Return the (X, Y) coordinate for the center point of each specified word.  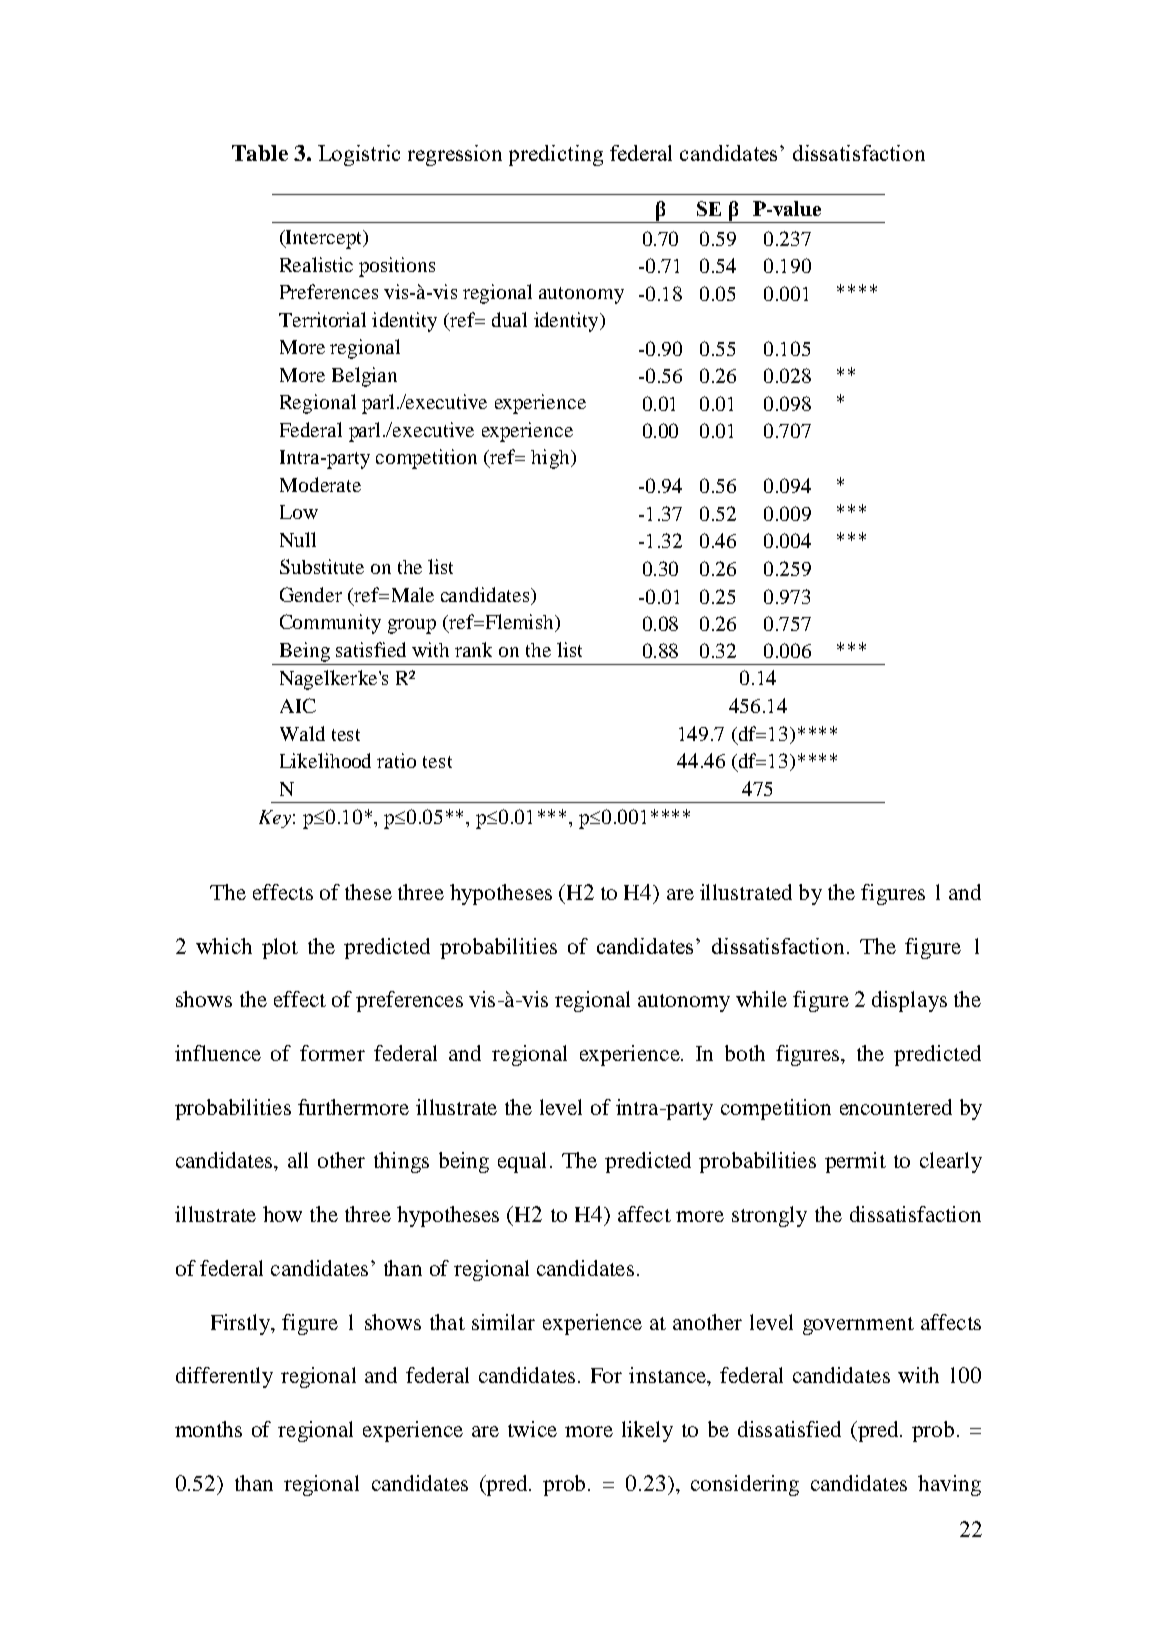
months (208, 1429)
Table (260, 153)
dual (509, 319)
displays (909, 1001)
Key (275, 819)
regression (455, 155)
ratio (396, 760)
